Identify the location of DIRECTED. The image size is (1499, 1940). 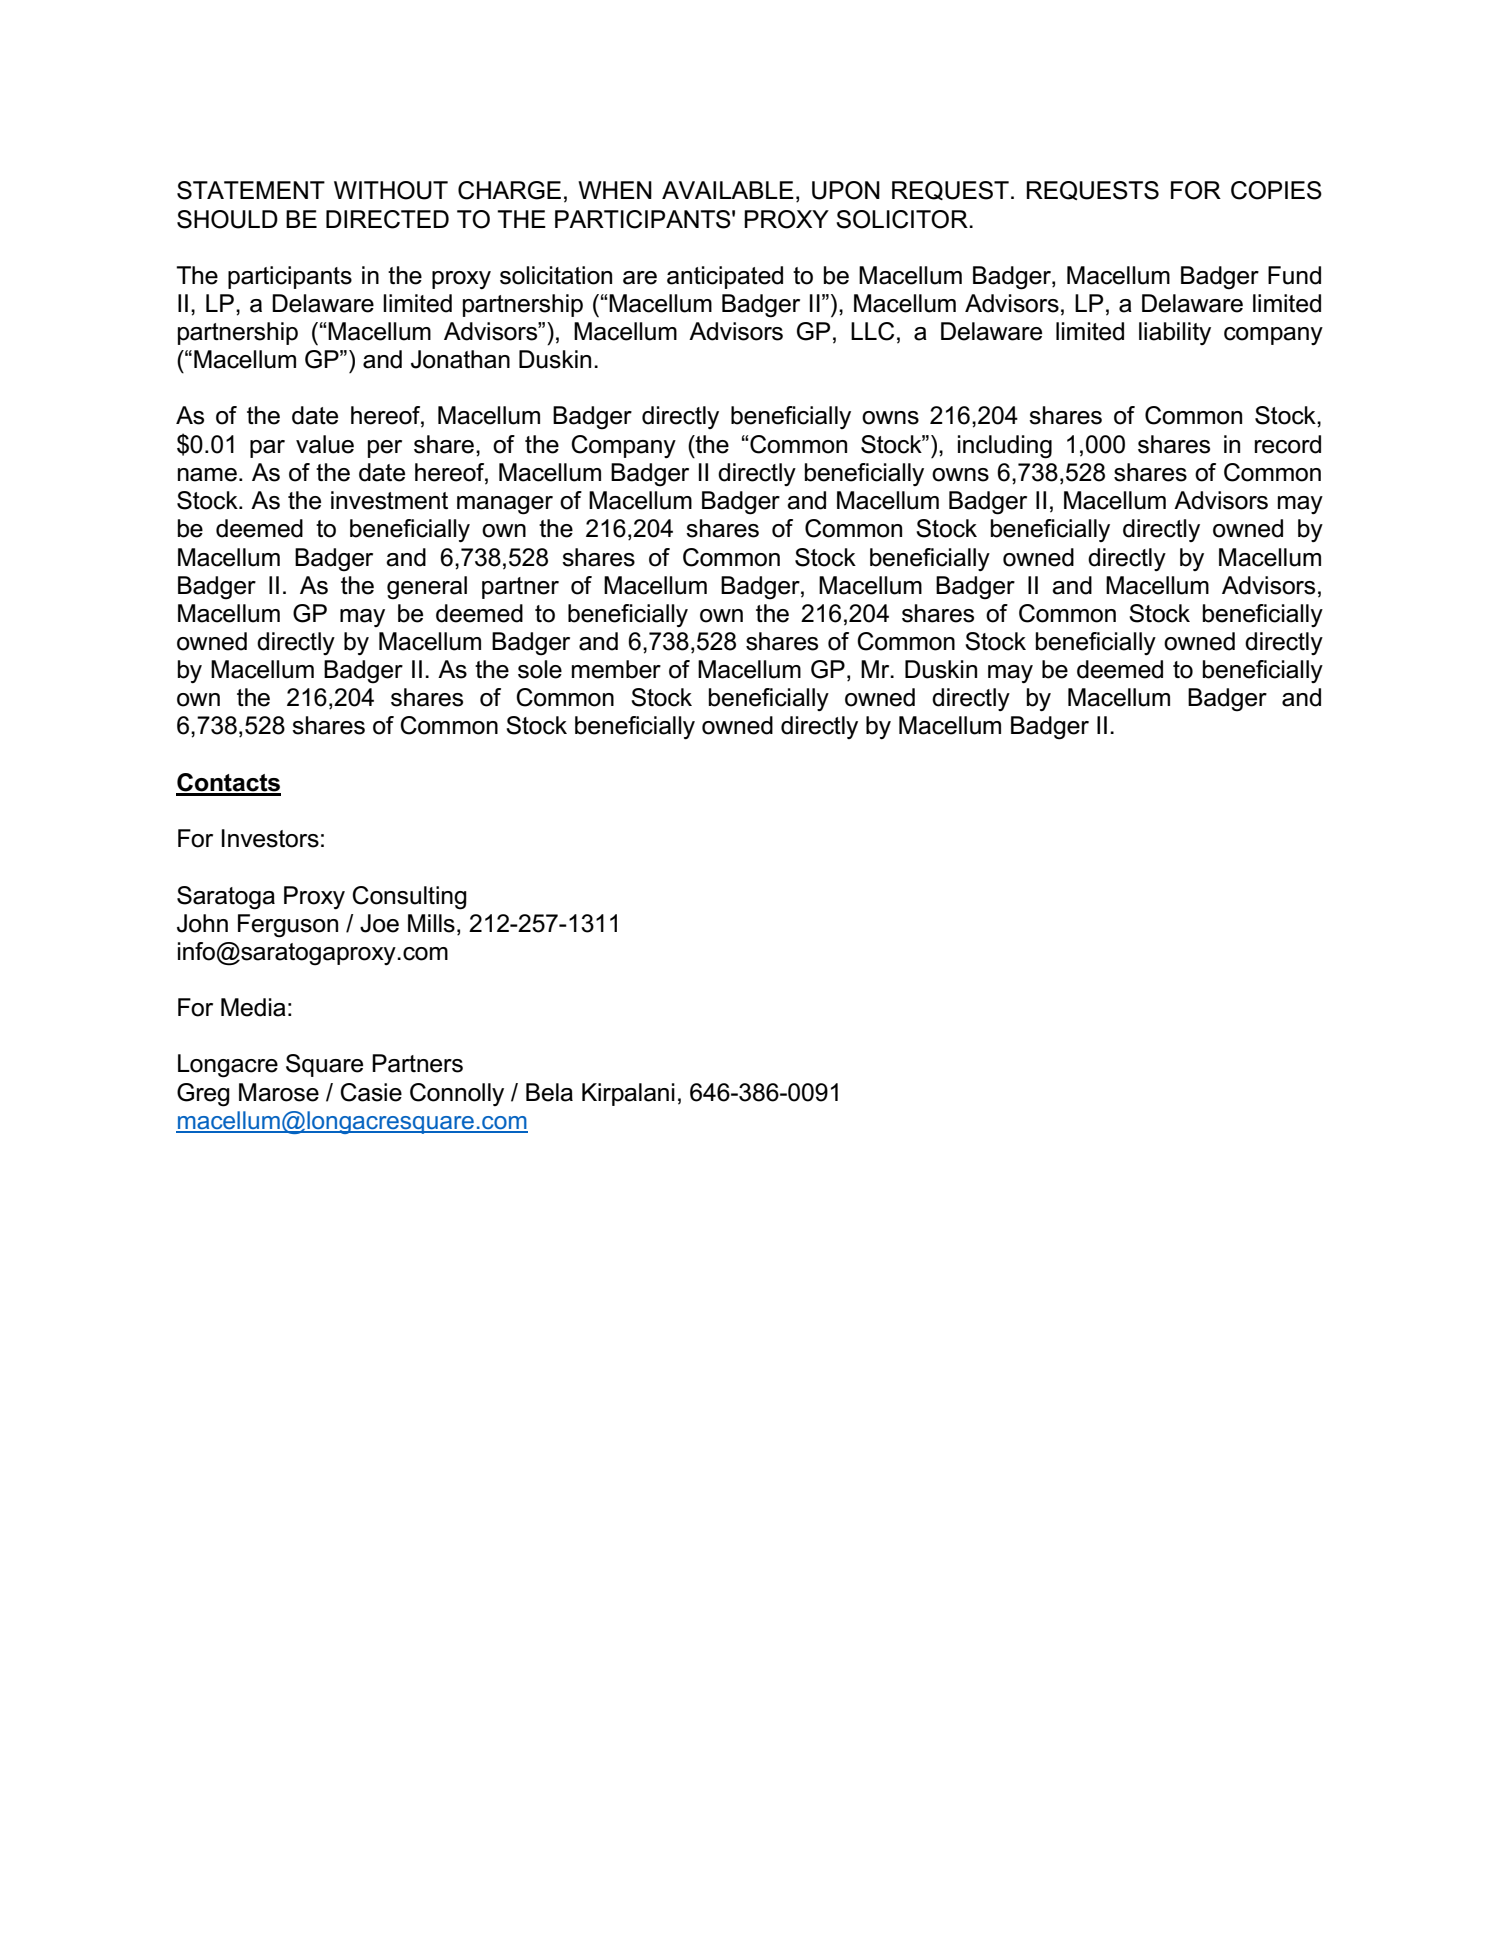
(387, 219).
